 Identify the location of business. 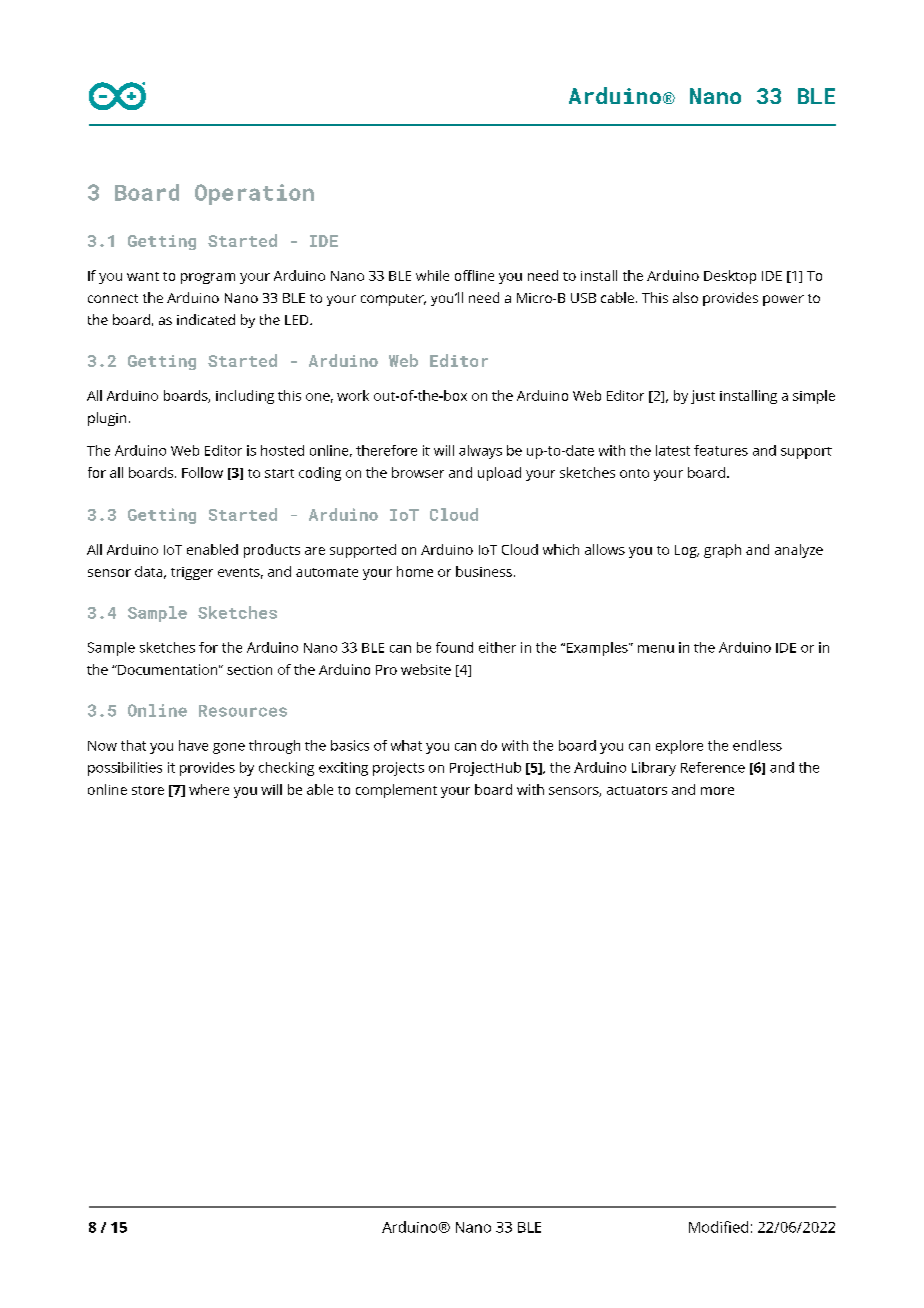
(484, 571).
